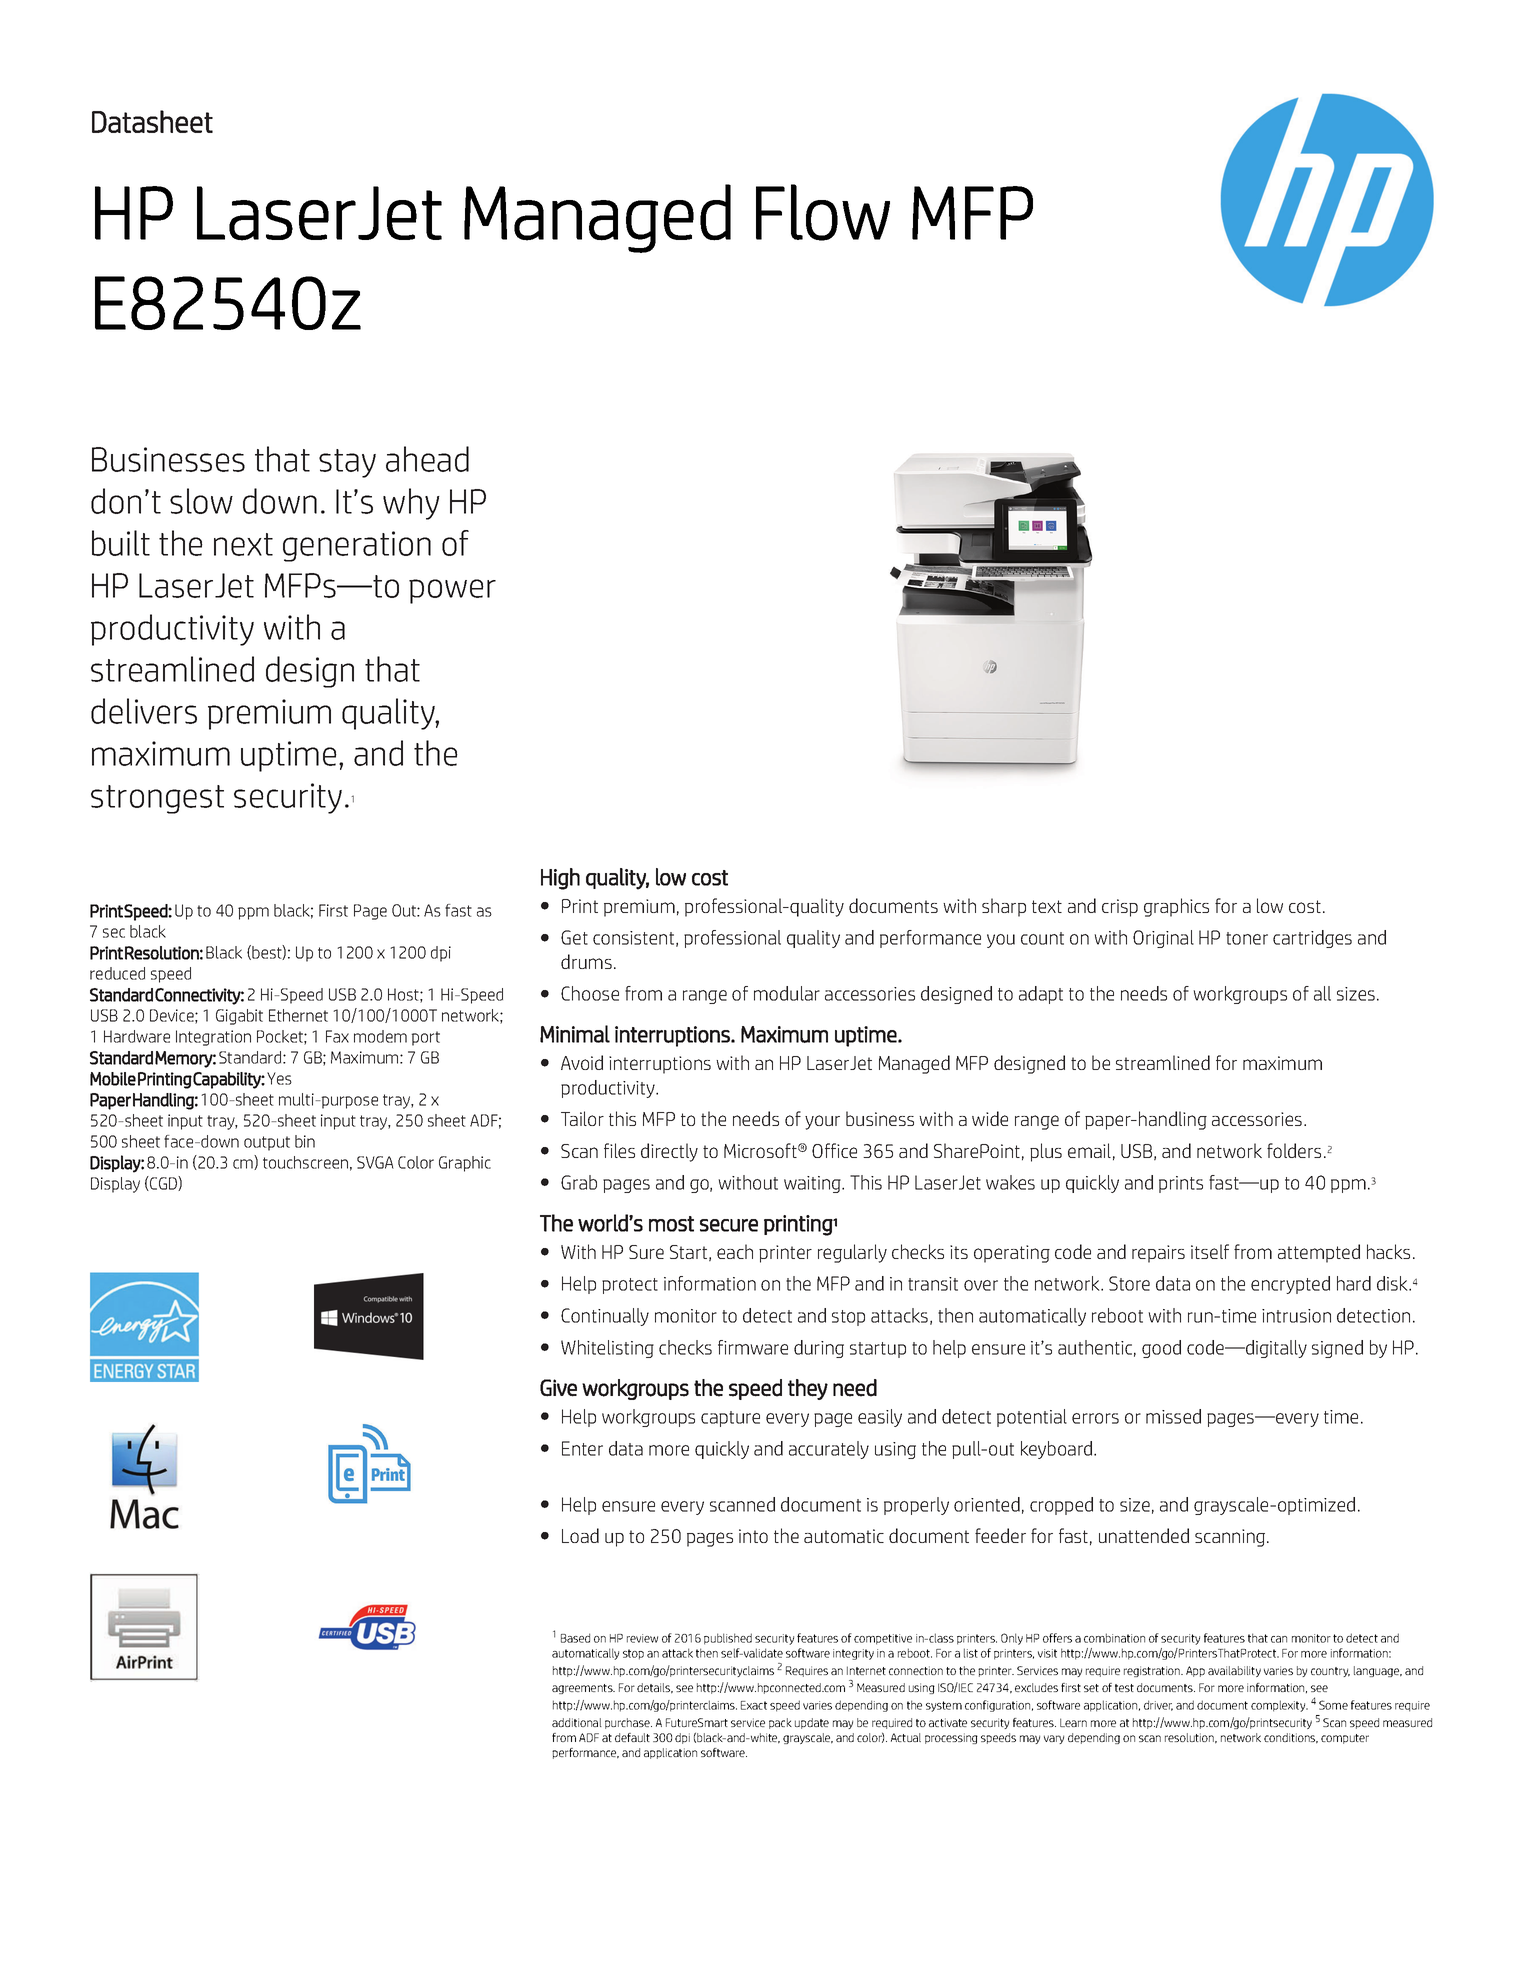 This page has width=1529, height=1978. Describe the element at coordinates (267, 1143) in the page. I see `output` at that location.
